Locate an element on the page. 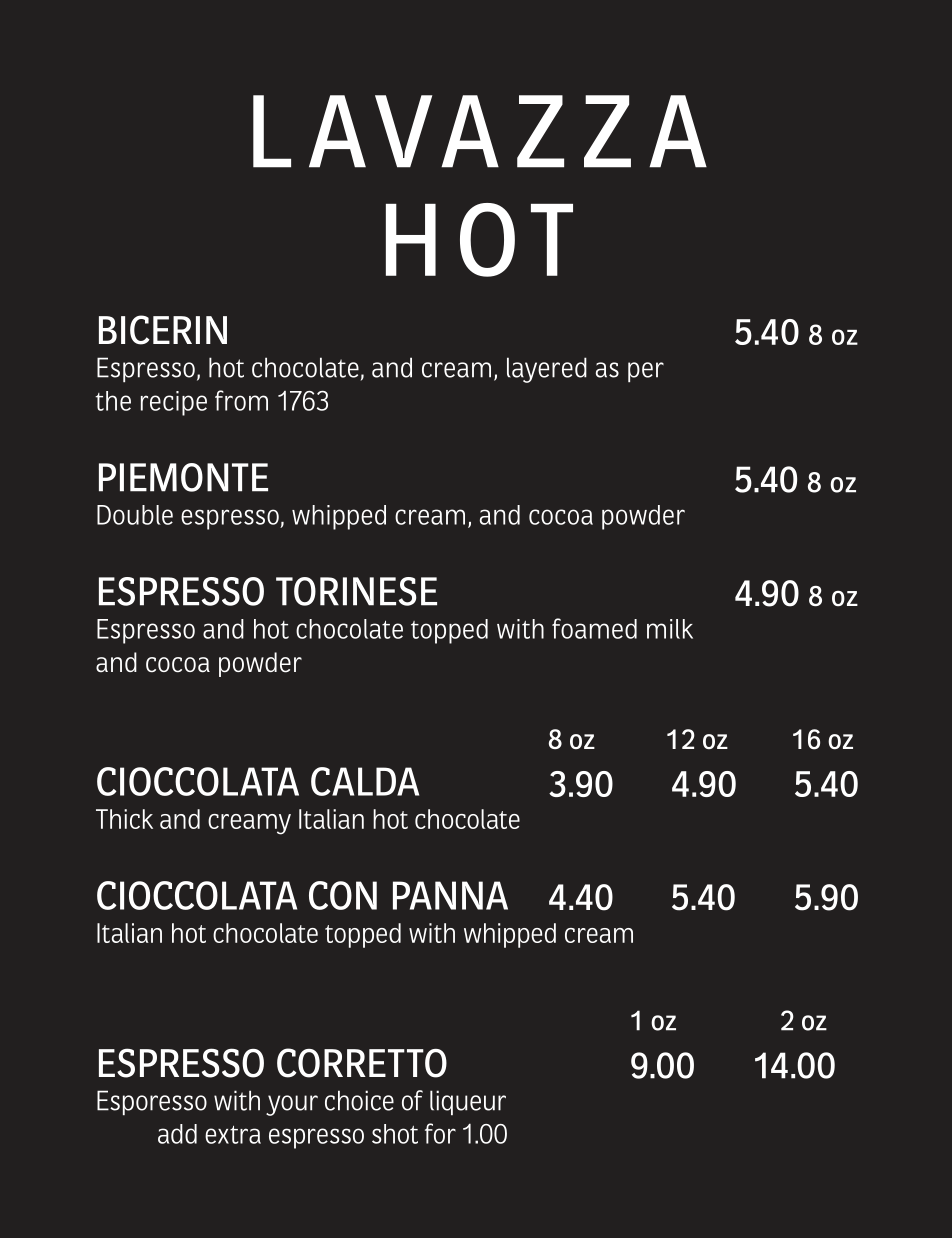  add is located at coordinates (177, 1134).
